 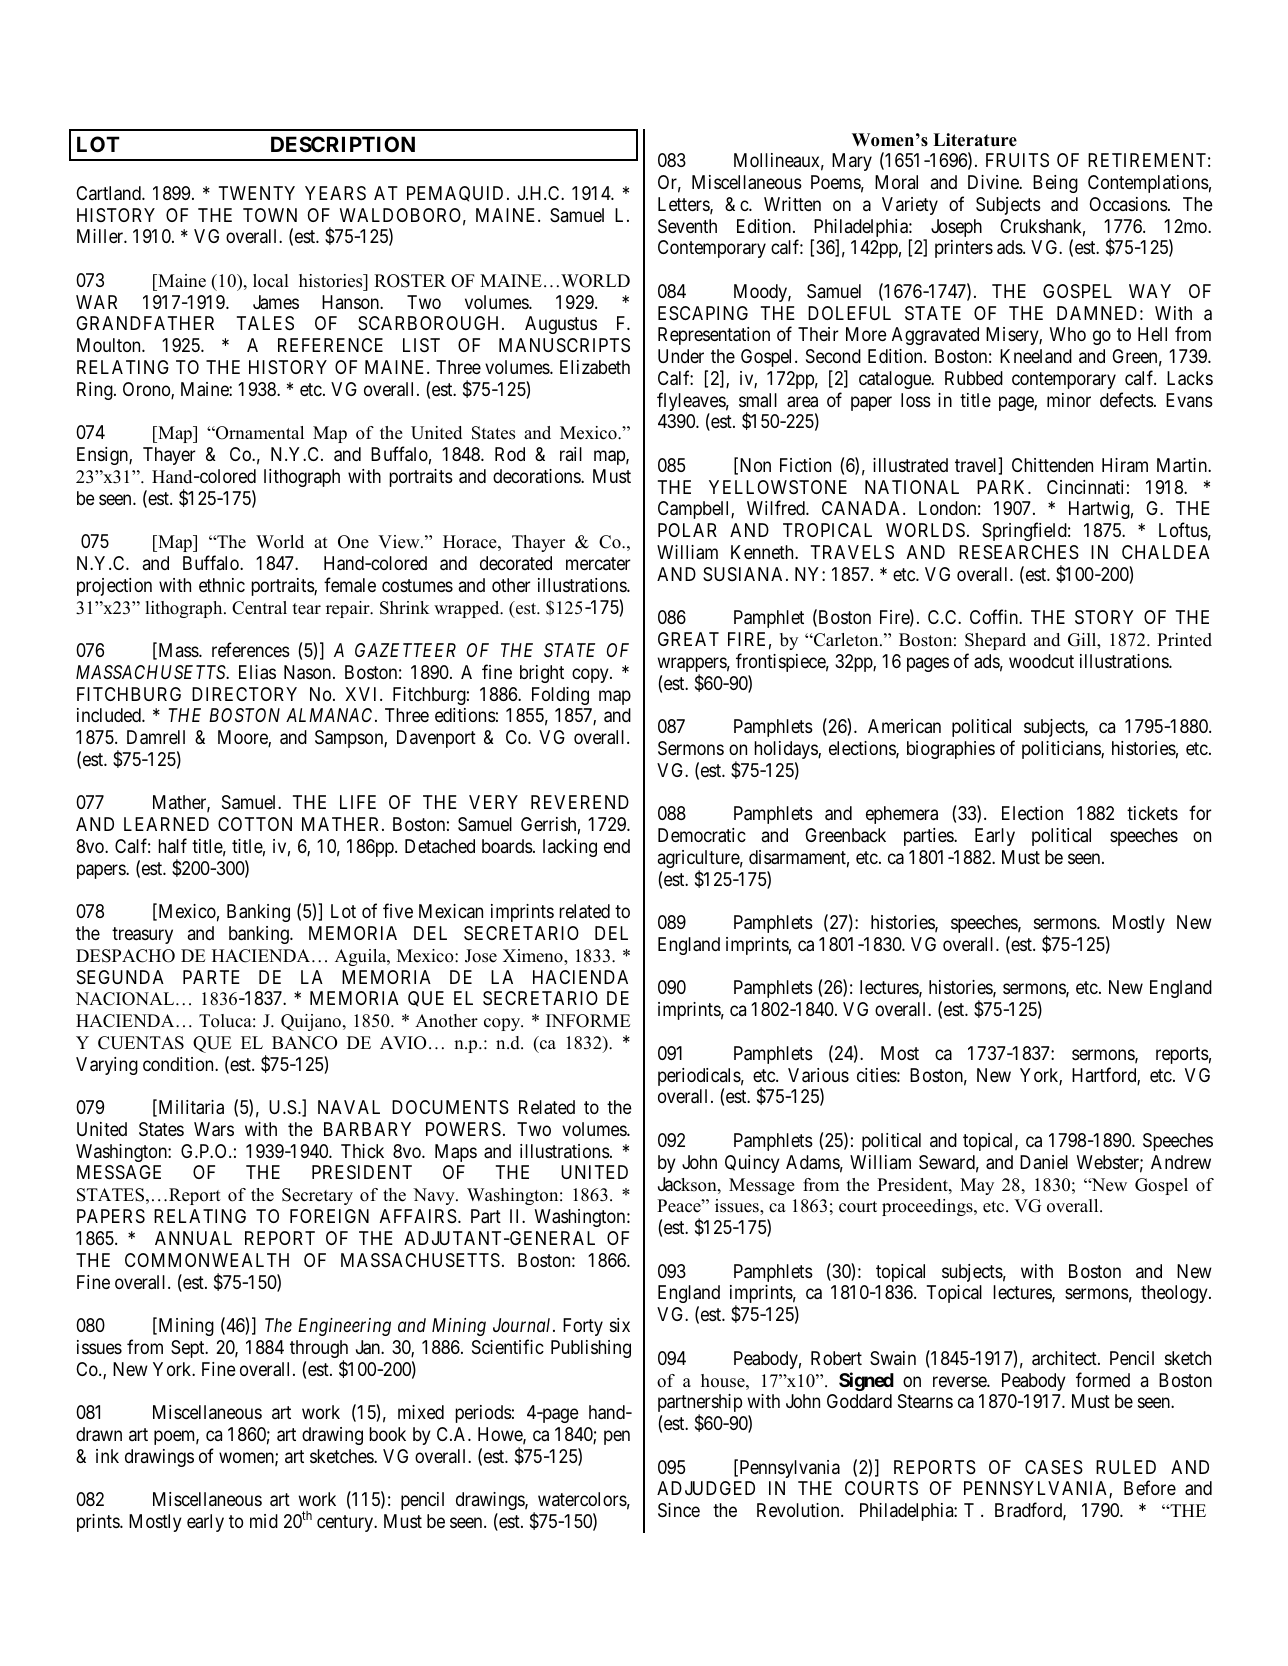 I want to click on mid, so click(x=264, y=1521).
